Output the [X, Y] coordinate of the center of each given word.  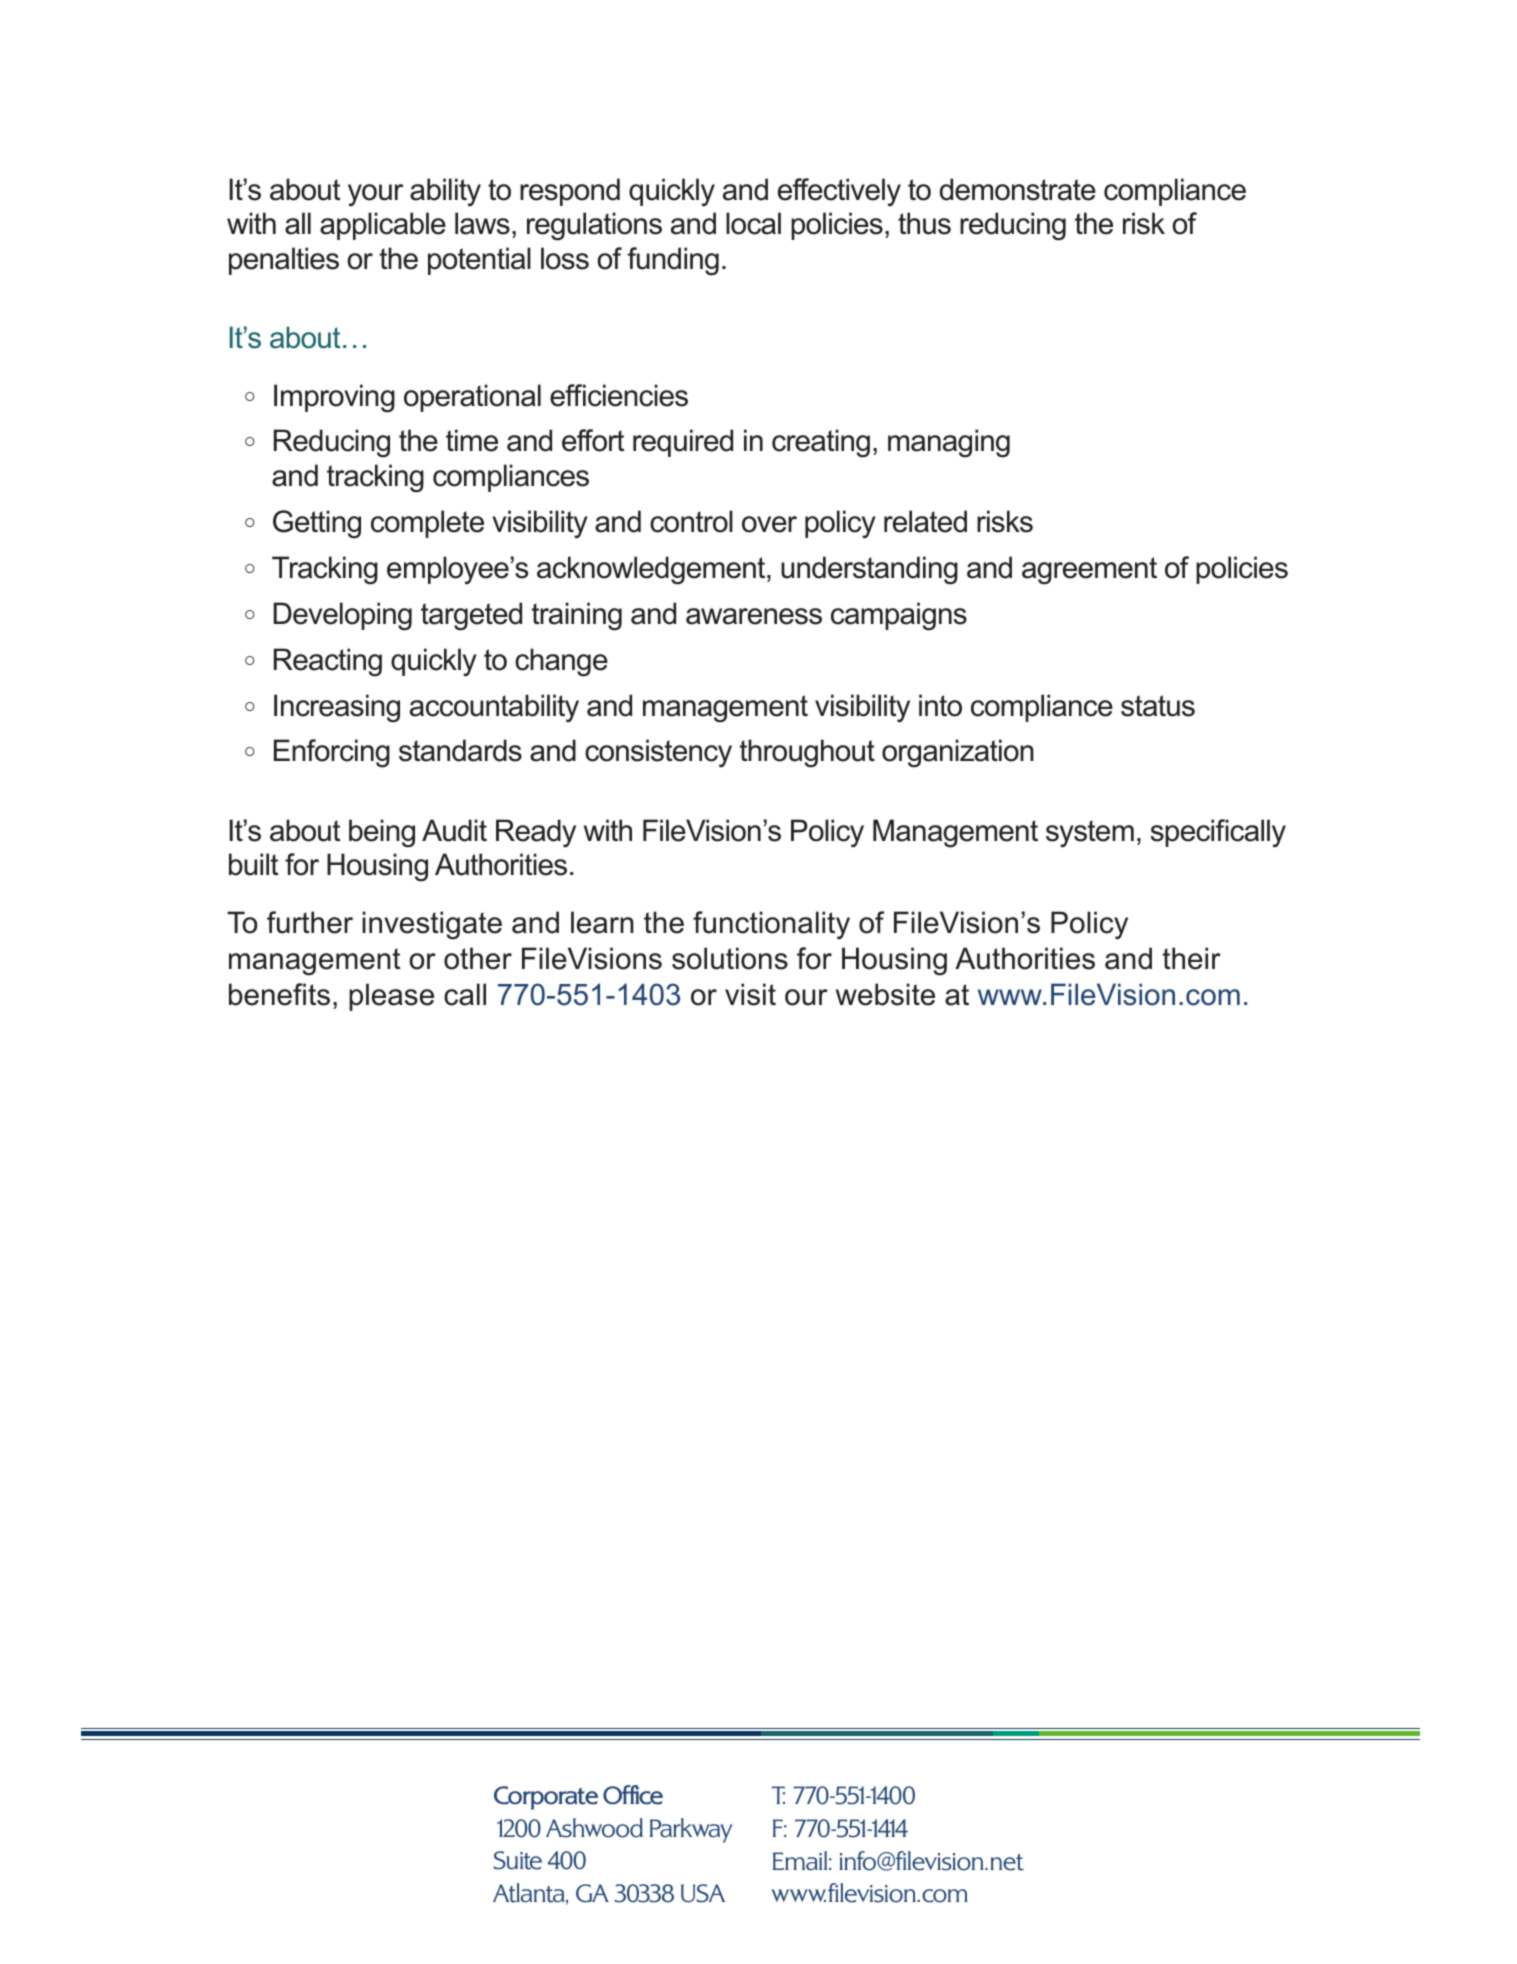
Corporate [546, 1798]
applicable [383, 226]
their [1191, 958]
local [753, 223]
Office [633, 1795]
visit [750, 994]
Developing [343, 616]
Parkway [691, 1830]
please [391, 997]
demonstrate [1018, 189]
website [885, 994]
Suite [517, 1860]
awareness [754, 616]
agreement [1089, 571]
